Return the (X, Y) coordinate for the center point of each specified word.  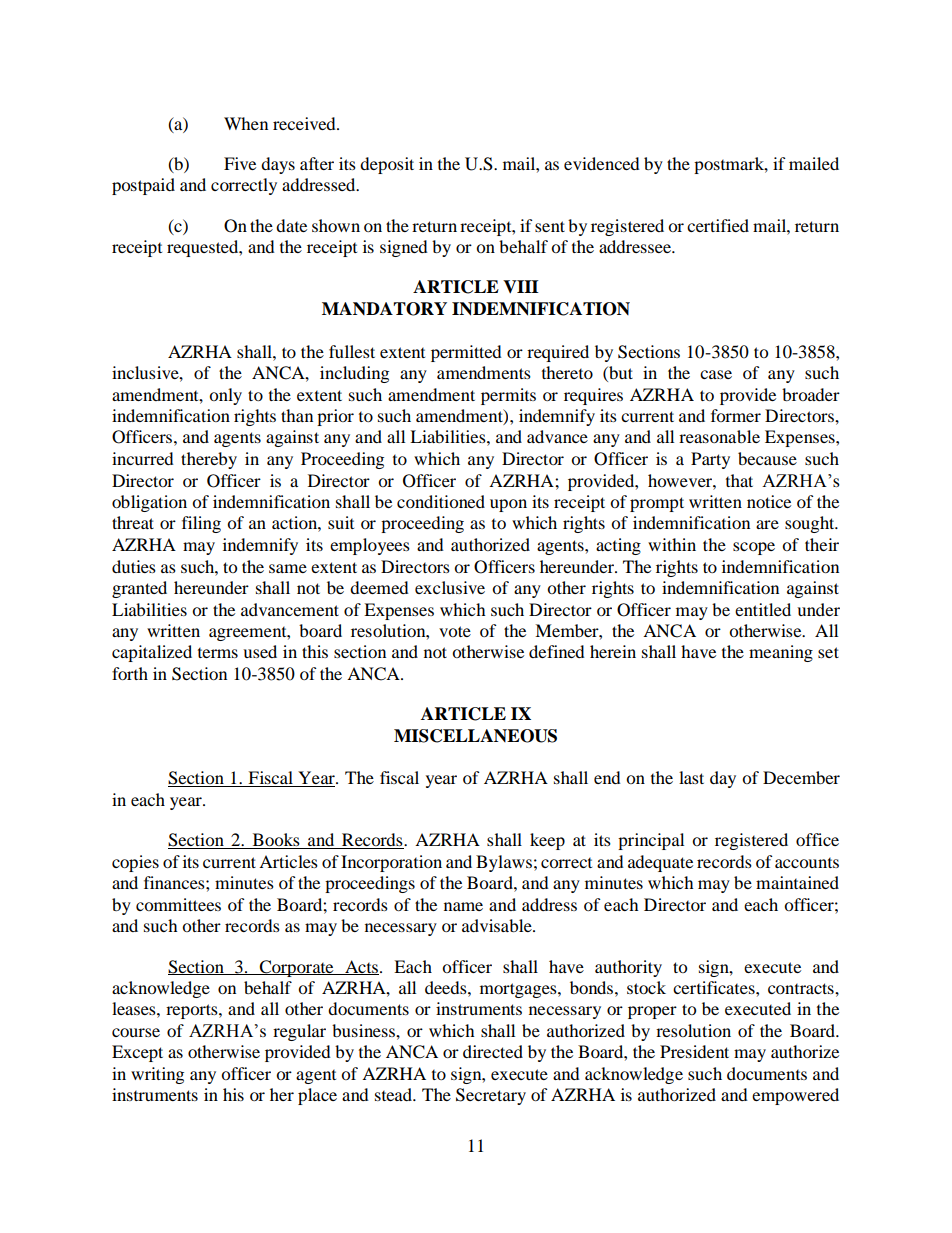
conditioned (441, 501)
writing (157, 1075)
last (691, 777)
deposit (387, 165)
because (767, 458)
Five (240, 163)
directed (493, 1051)
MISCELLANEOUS (475, 736)
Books (276, 841)
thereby (209, 460)
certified (718, 225)
